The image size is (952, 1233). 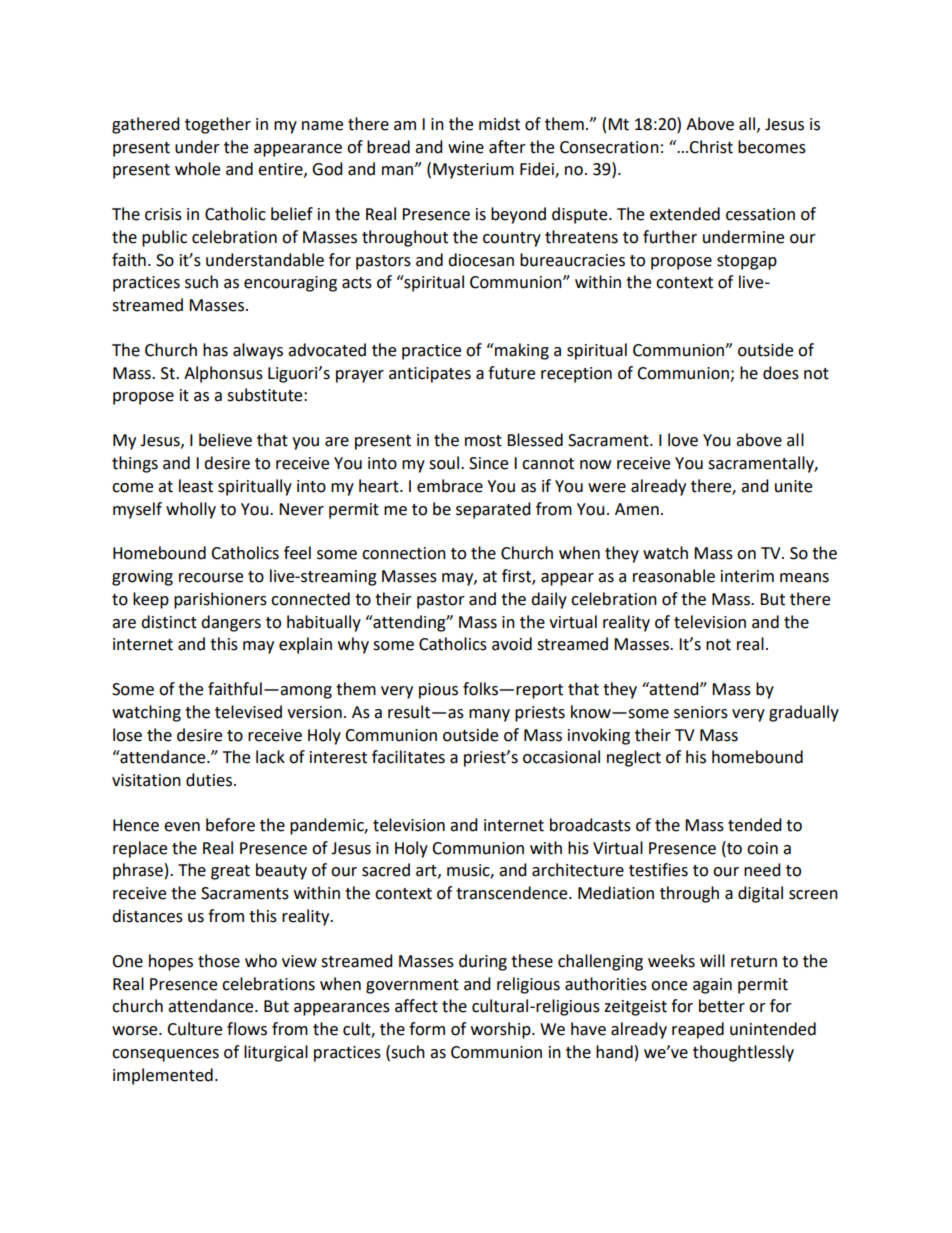 What do you see at coordinates (220, 600) in the screenshot?
I see `parishioners` at bounding box center [220, 600].
